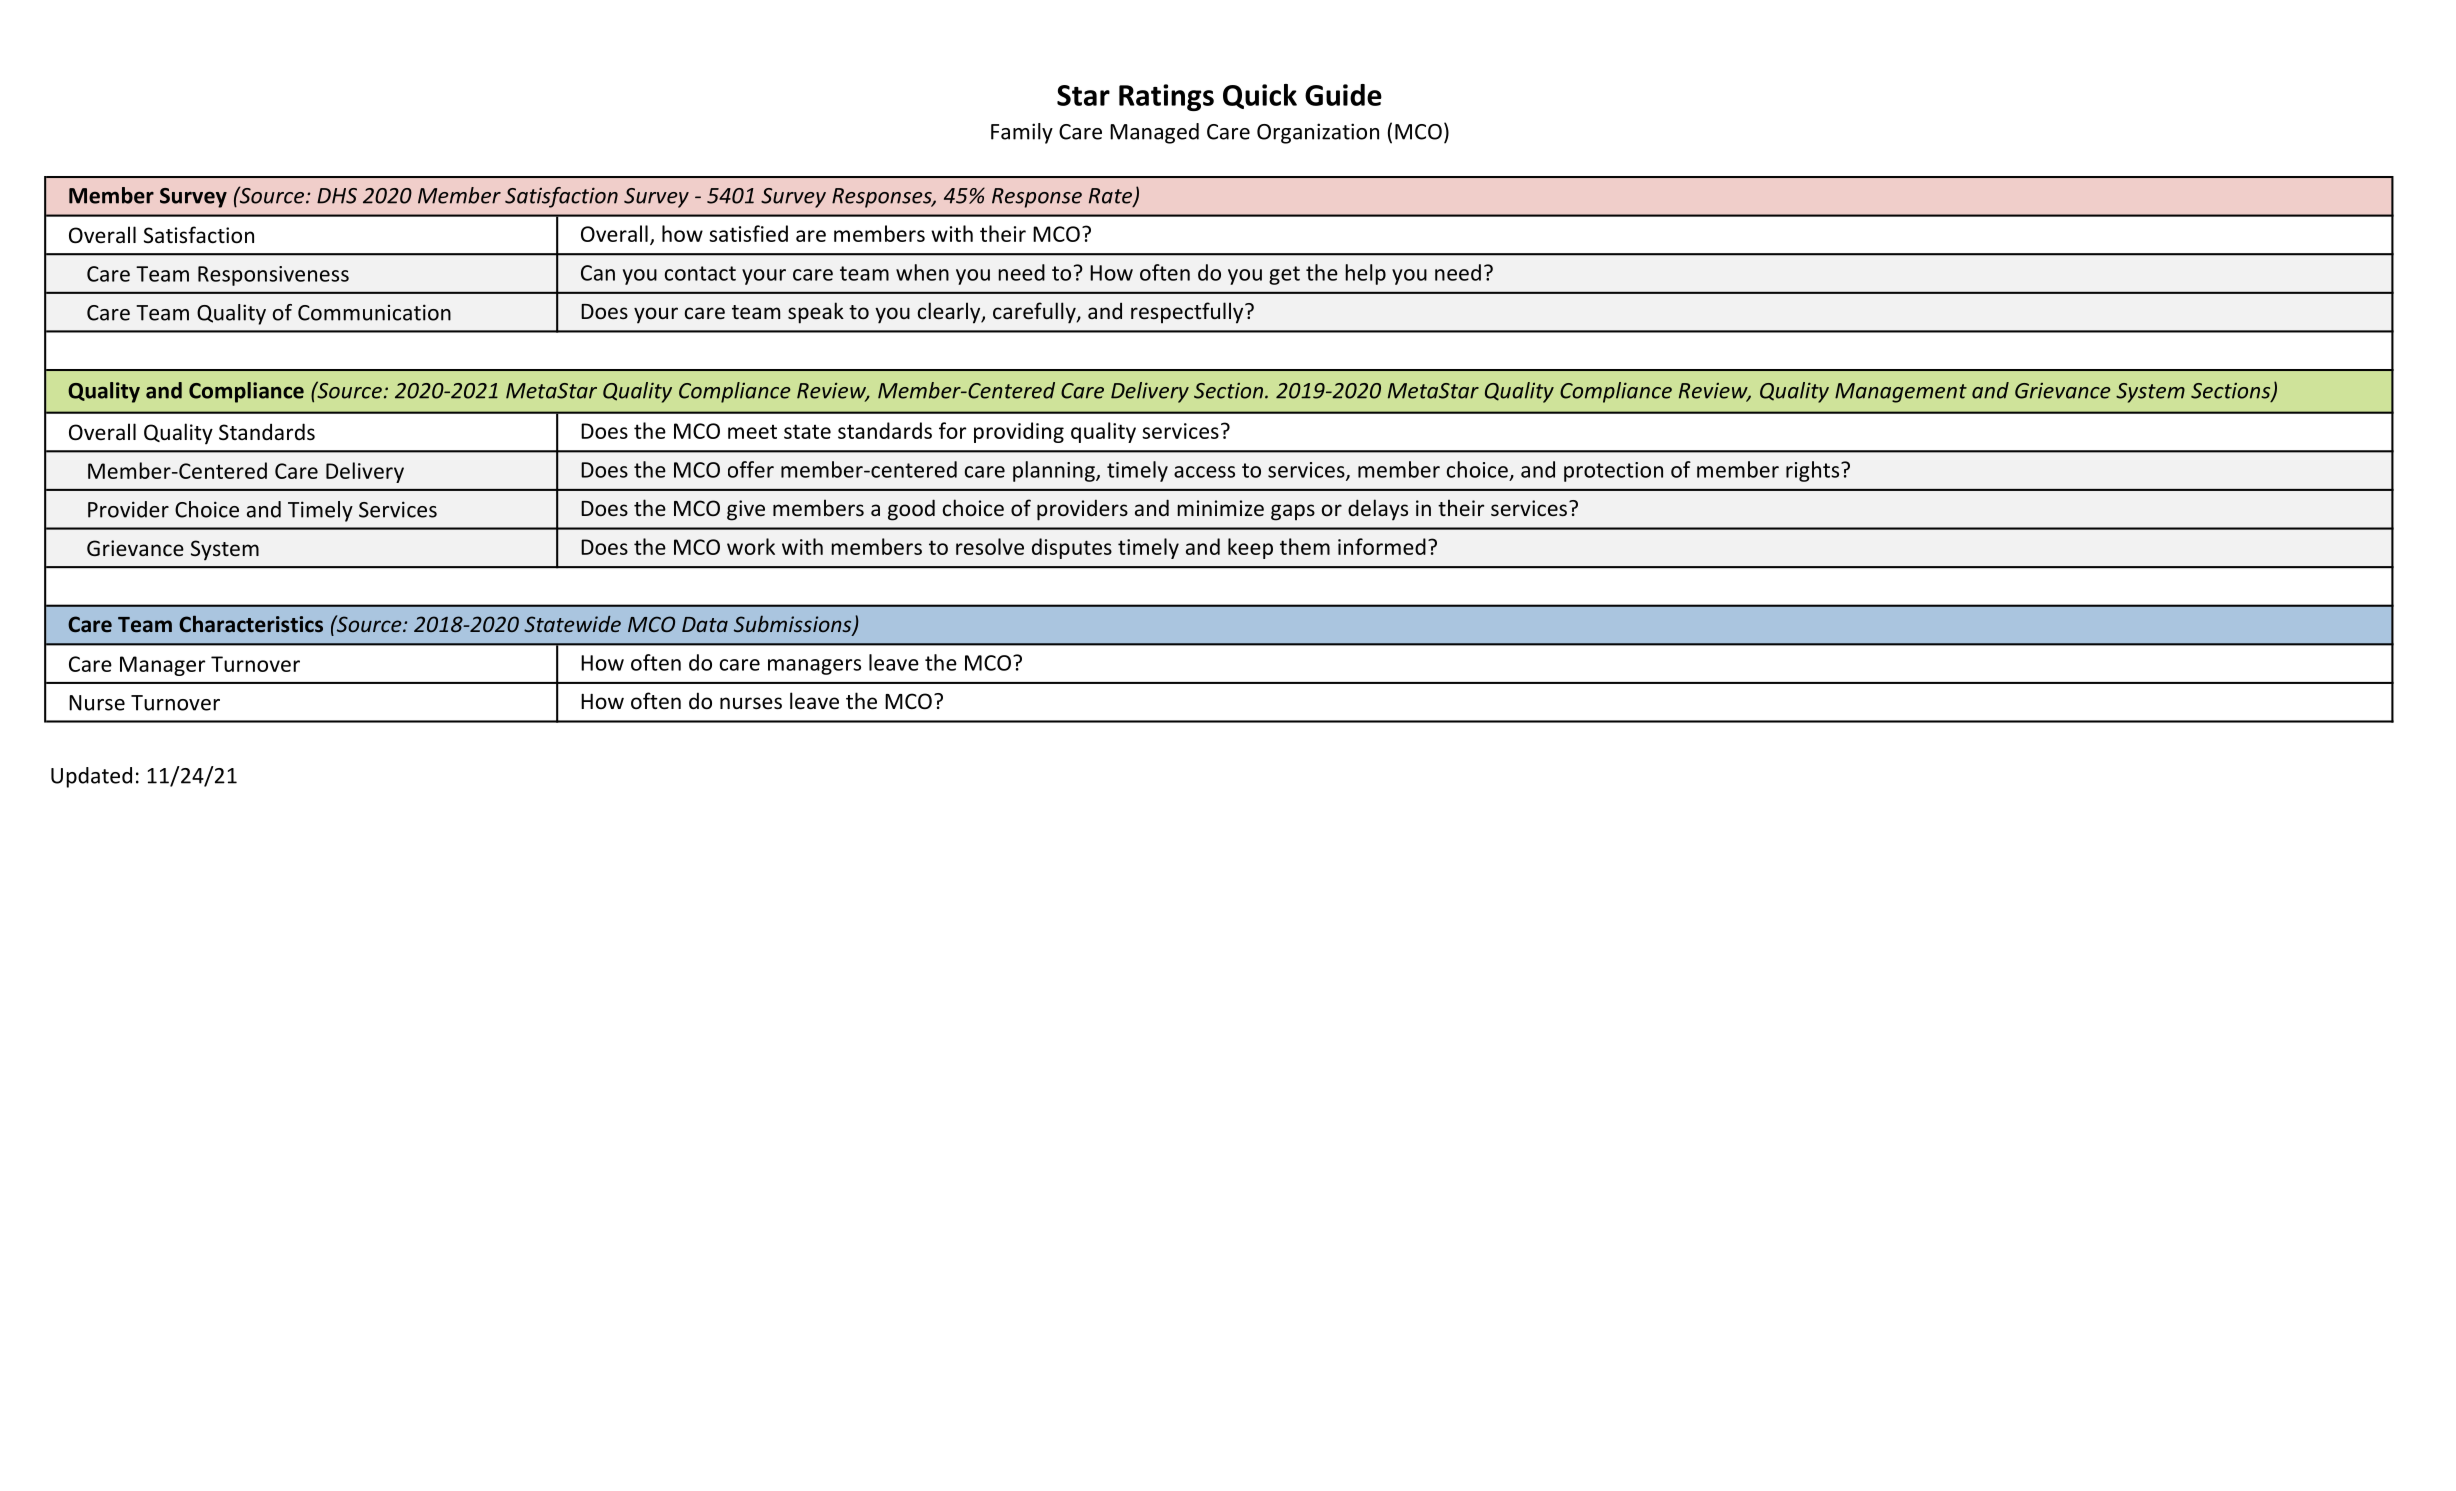 Image resolution: width=2456 pixels, height=1491 pixels. I want to click on resolve, so click(990, 546).
